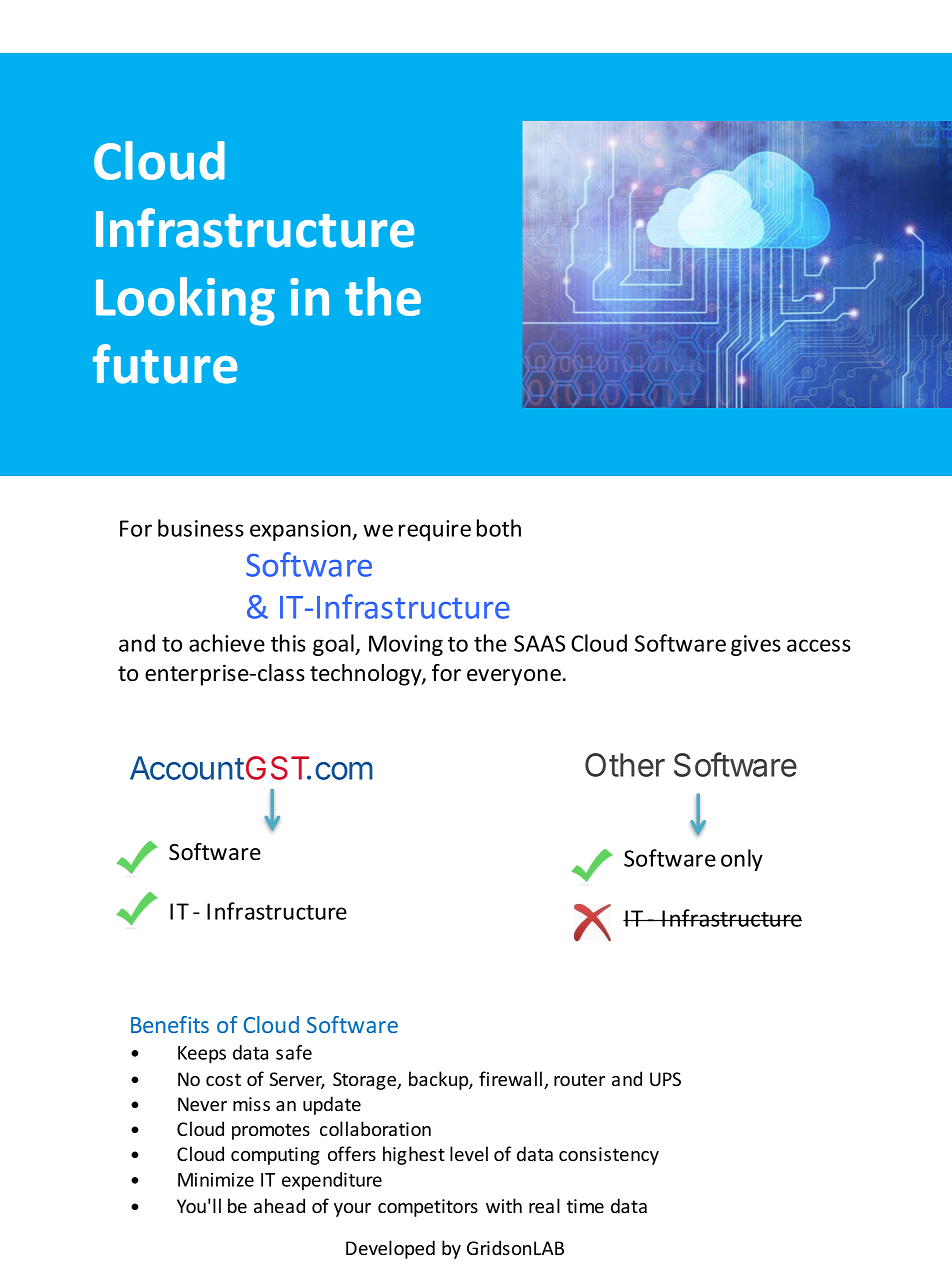 The width and height of the screenshot is (952, 1270). What do you see at coordinates (185, 301) in the screenshot?
I see `Looking` at bounding box center [185, 301].
